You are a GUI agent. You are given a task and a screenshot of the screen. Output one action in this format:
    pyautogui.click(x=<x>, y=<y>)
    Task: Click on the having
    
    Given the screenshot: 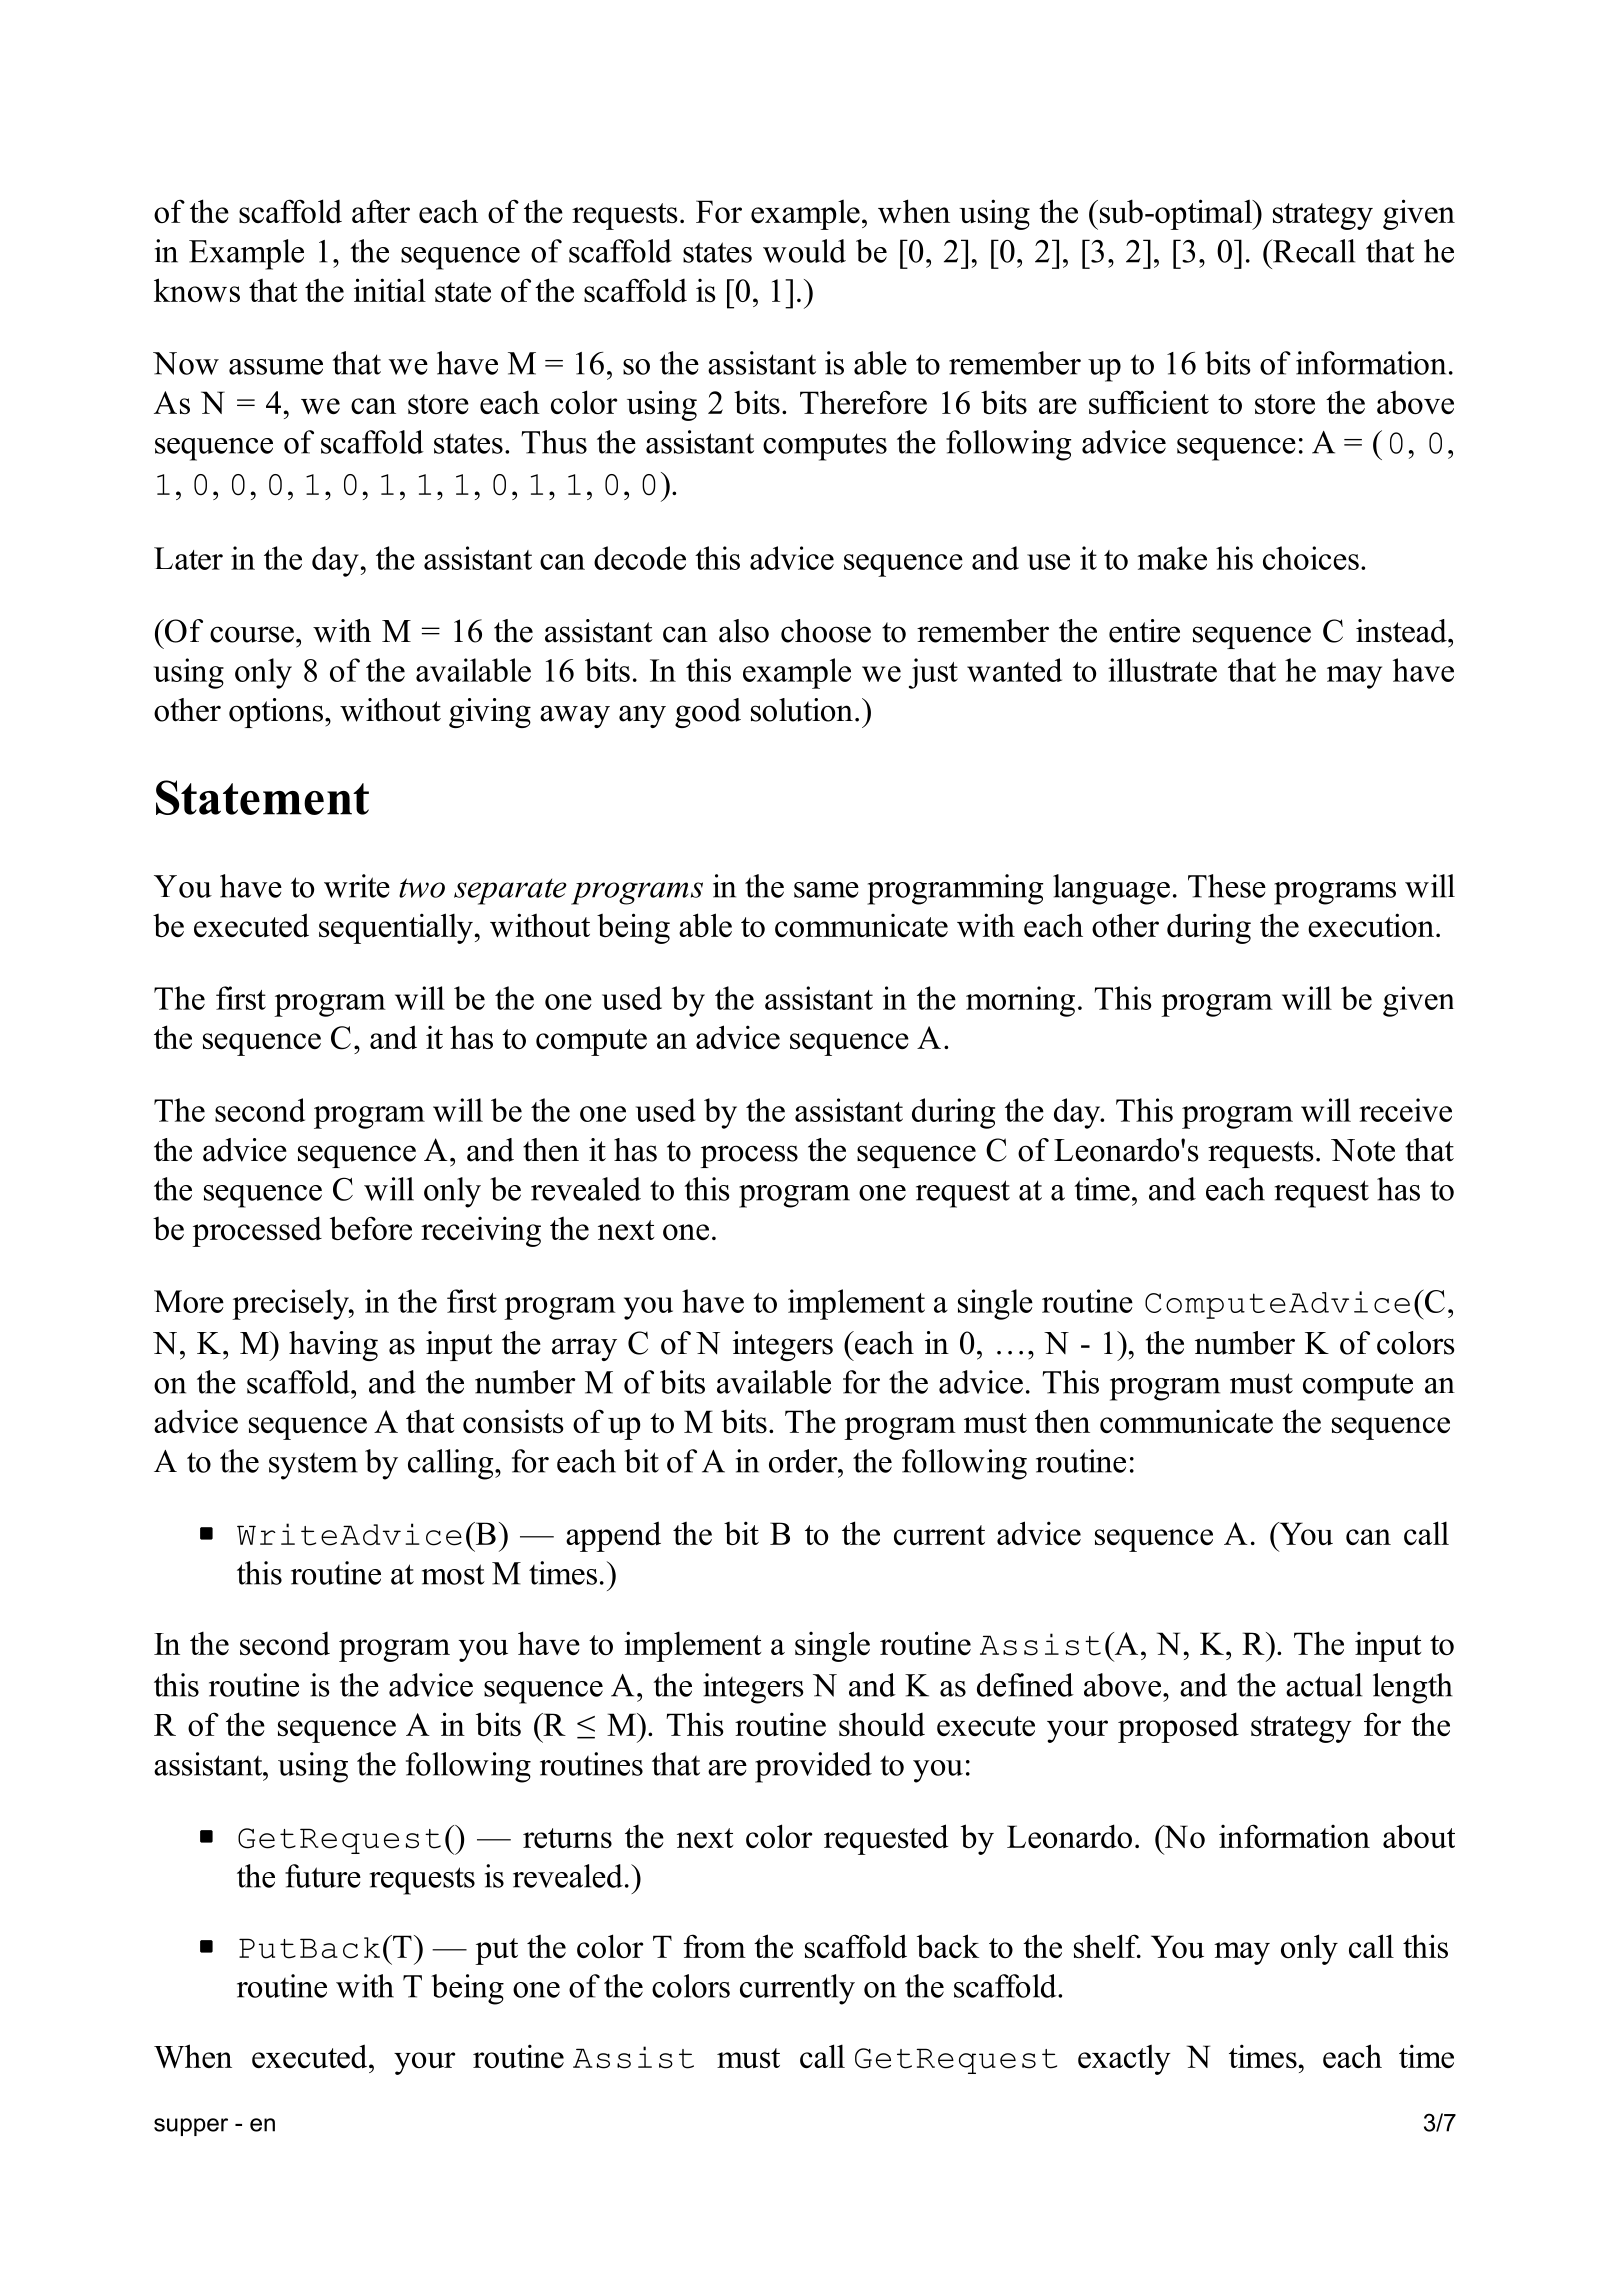 What is the action you would take?
    pyautogui.click(x=333, y=1346)
